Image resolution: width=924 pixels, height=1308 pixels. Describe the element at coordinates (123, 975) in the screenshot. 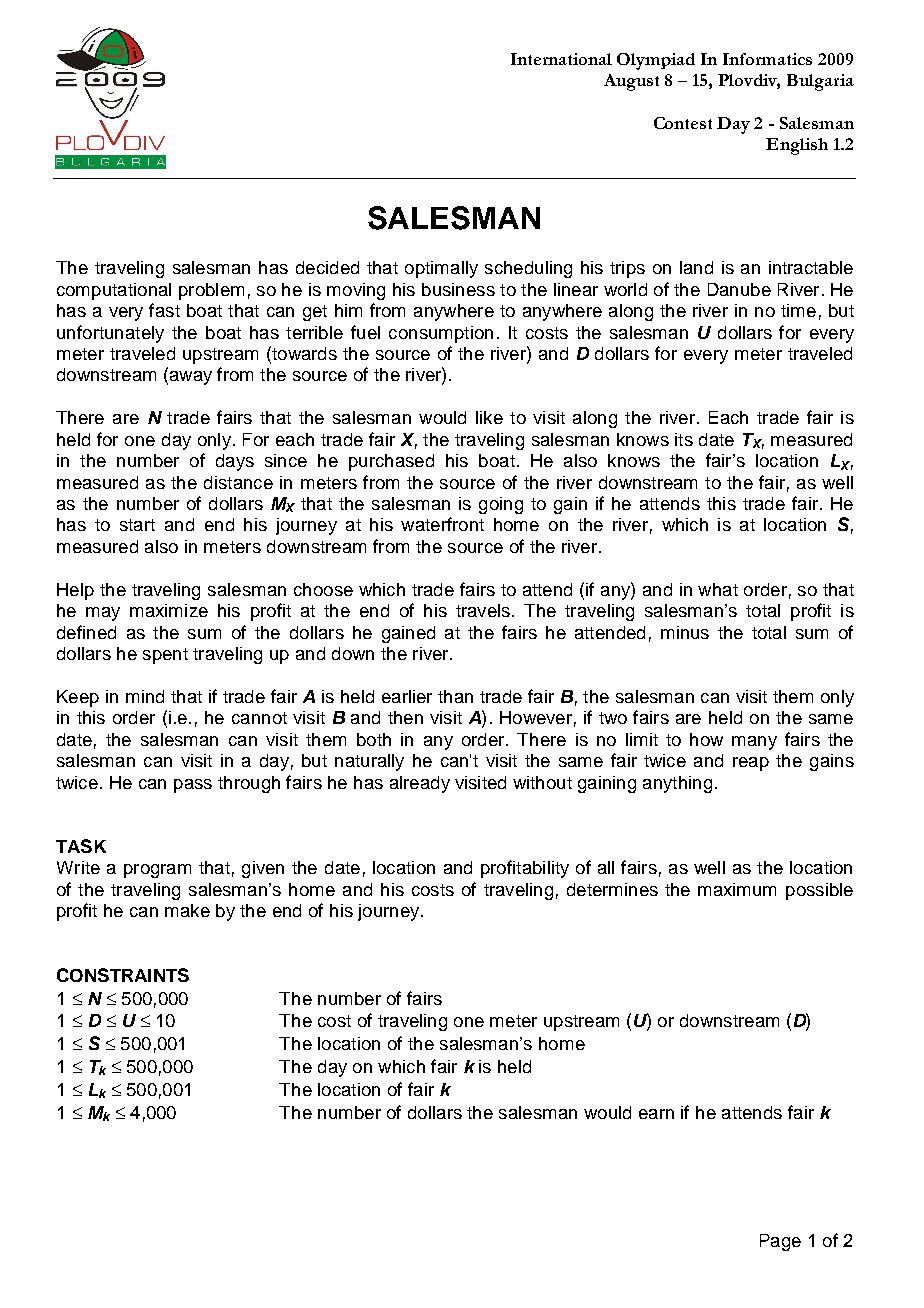

I see `CONSTRAINTS` at that location.
